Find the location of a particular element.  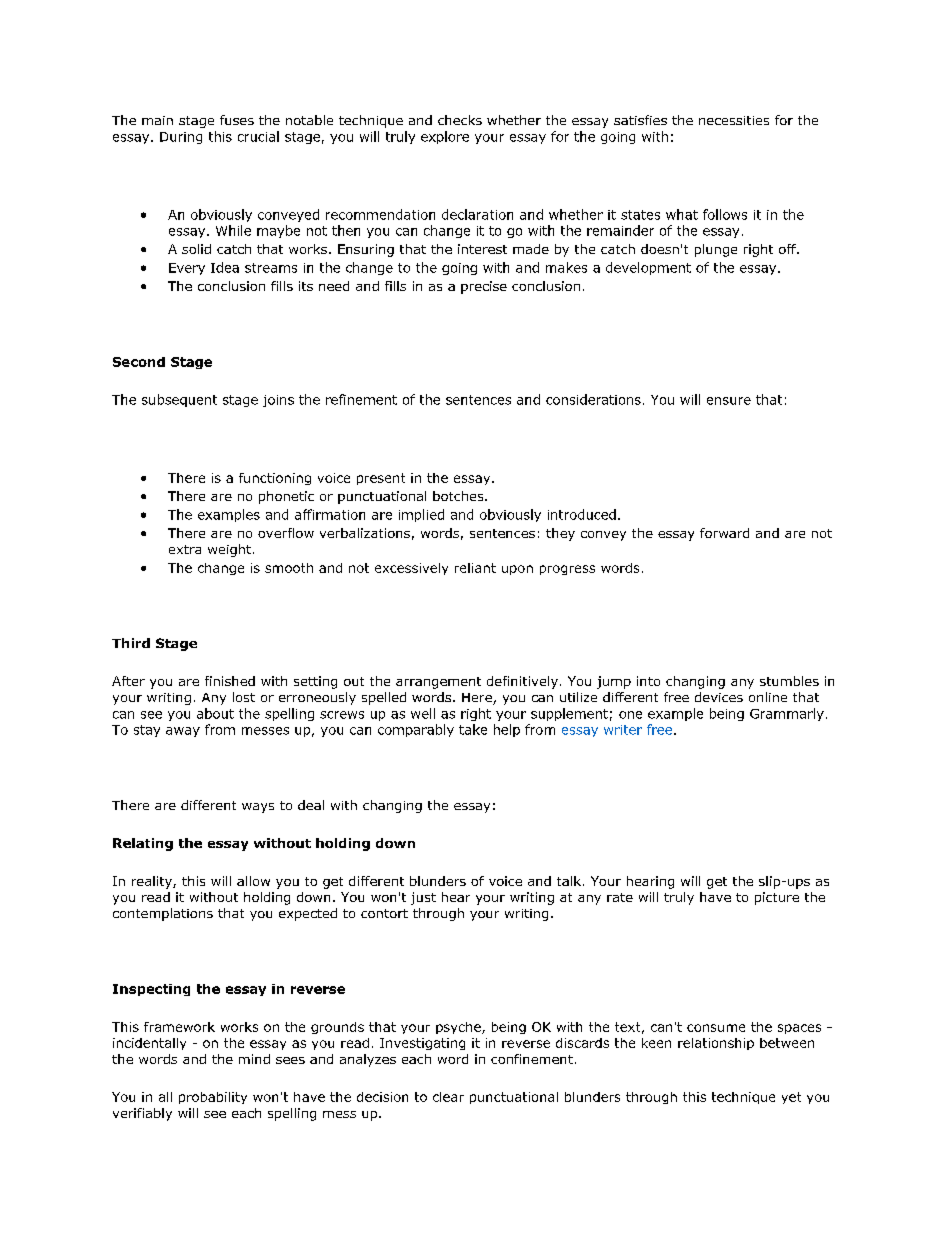

functioning is located at coordinates (275, 479).
